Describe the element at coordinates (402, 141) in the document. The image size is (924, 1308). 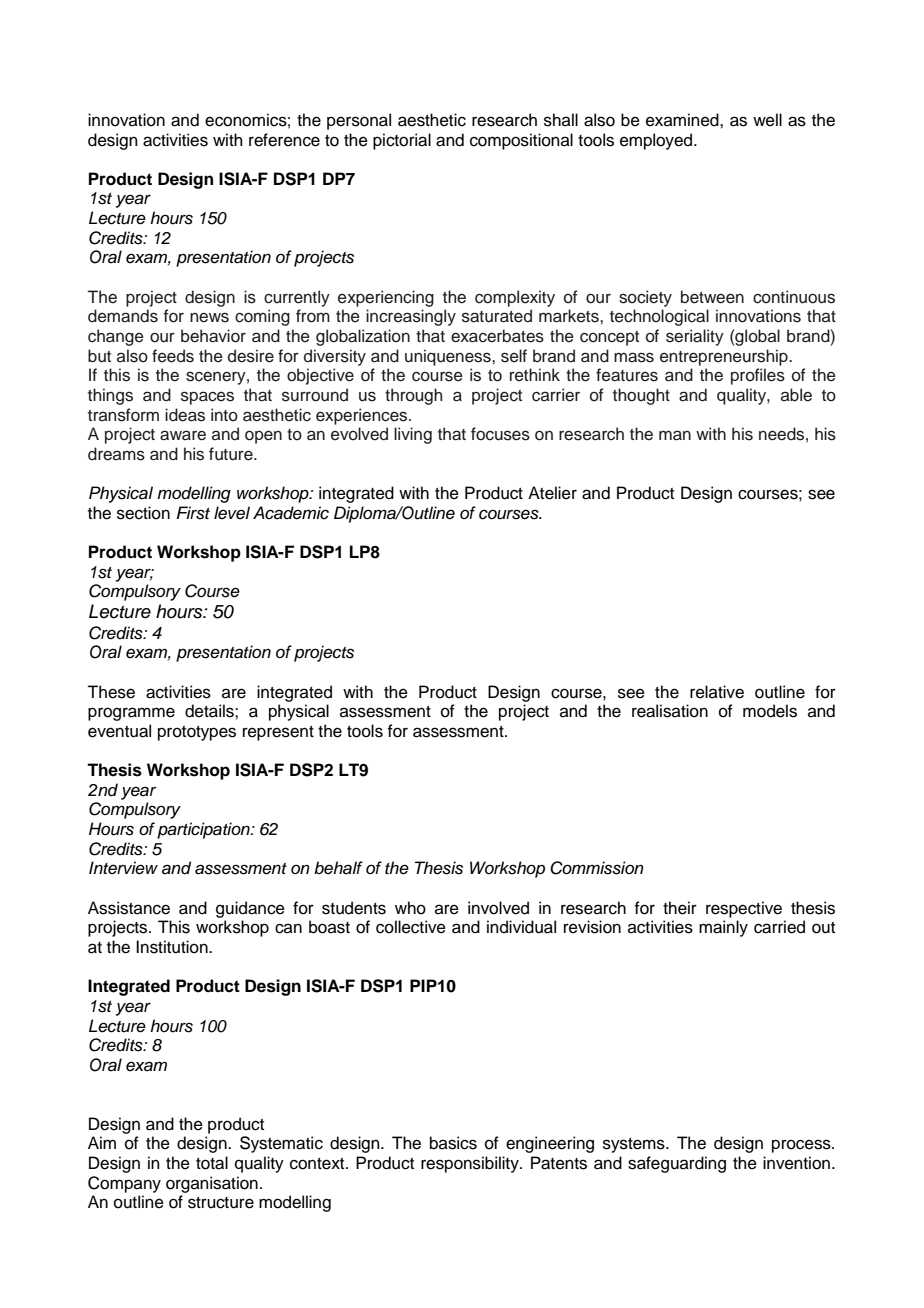
I see `pictorial` at that location.
